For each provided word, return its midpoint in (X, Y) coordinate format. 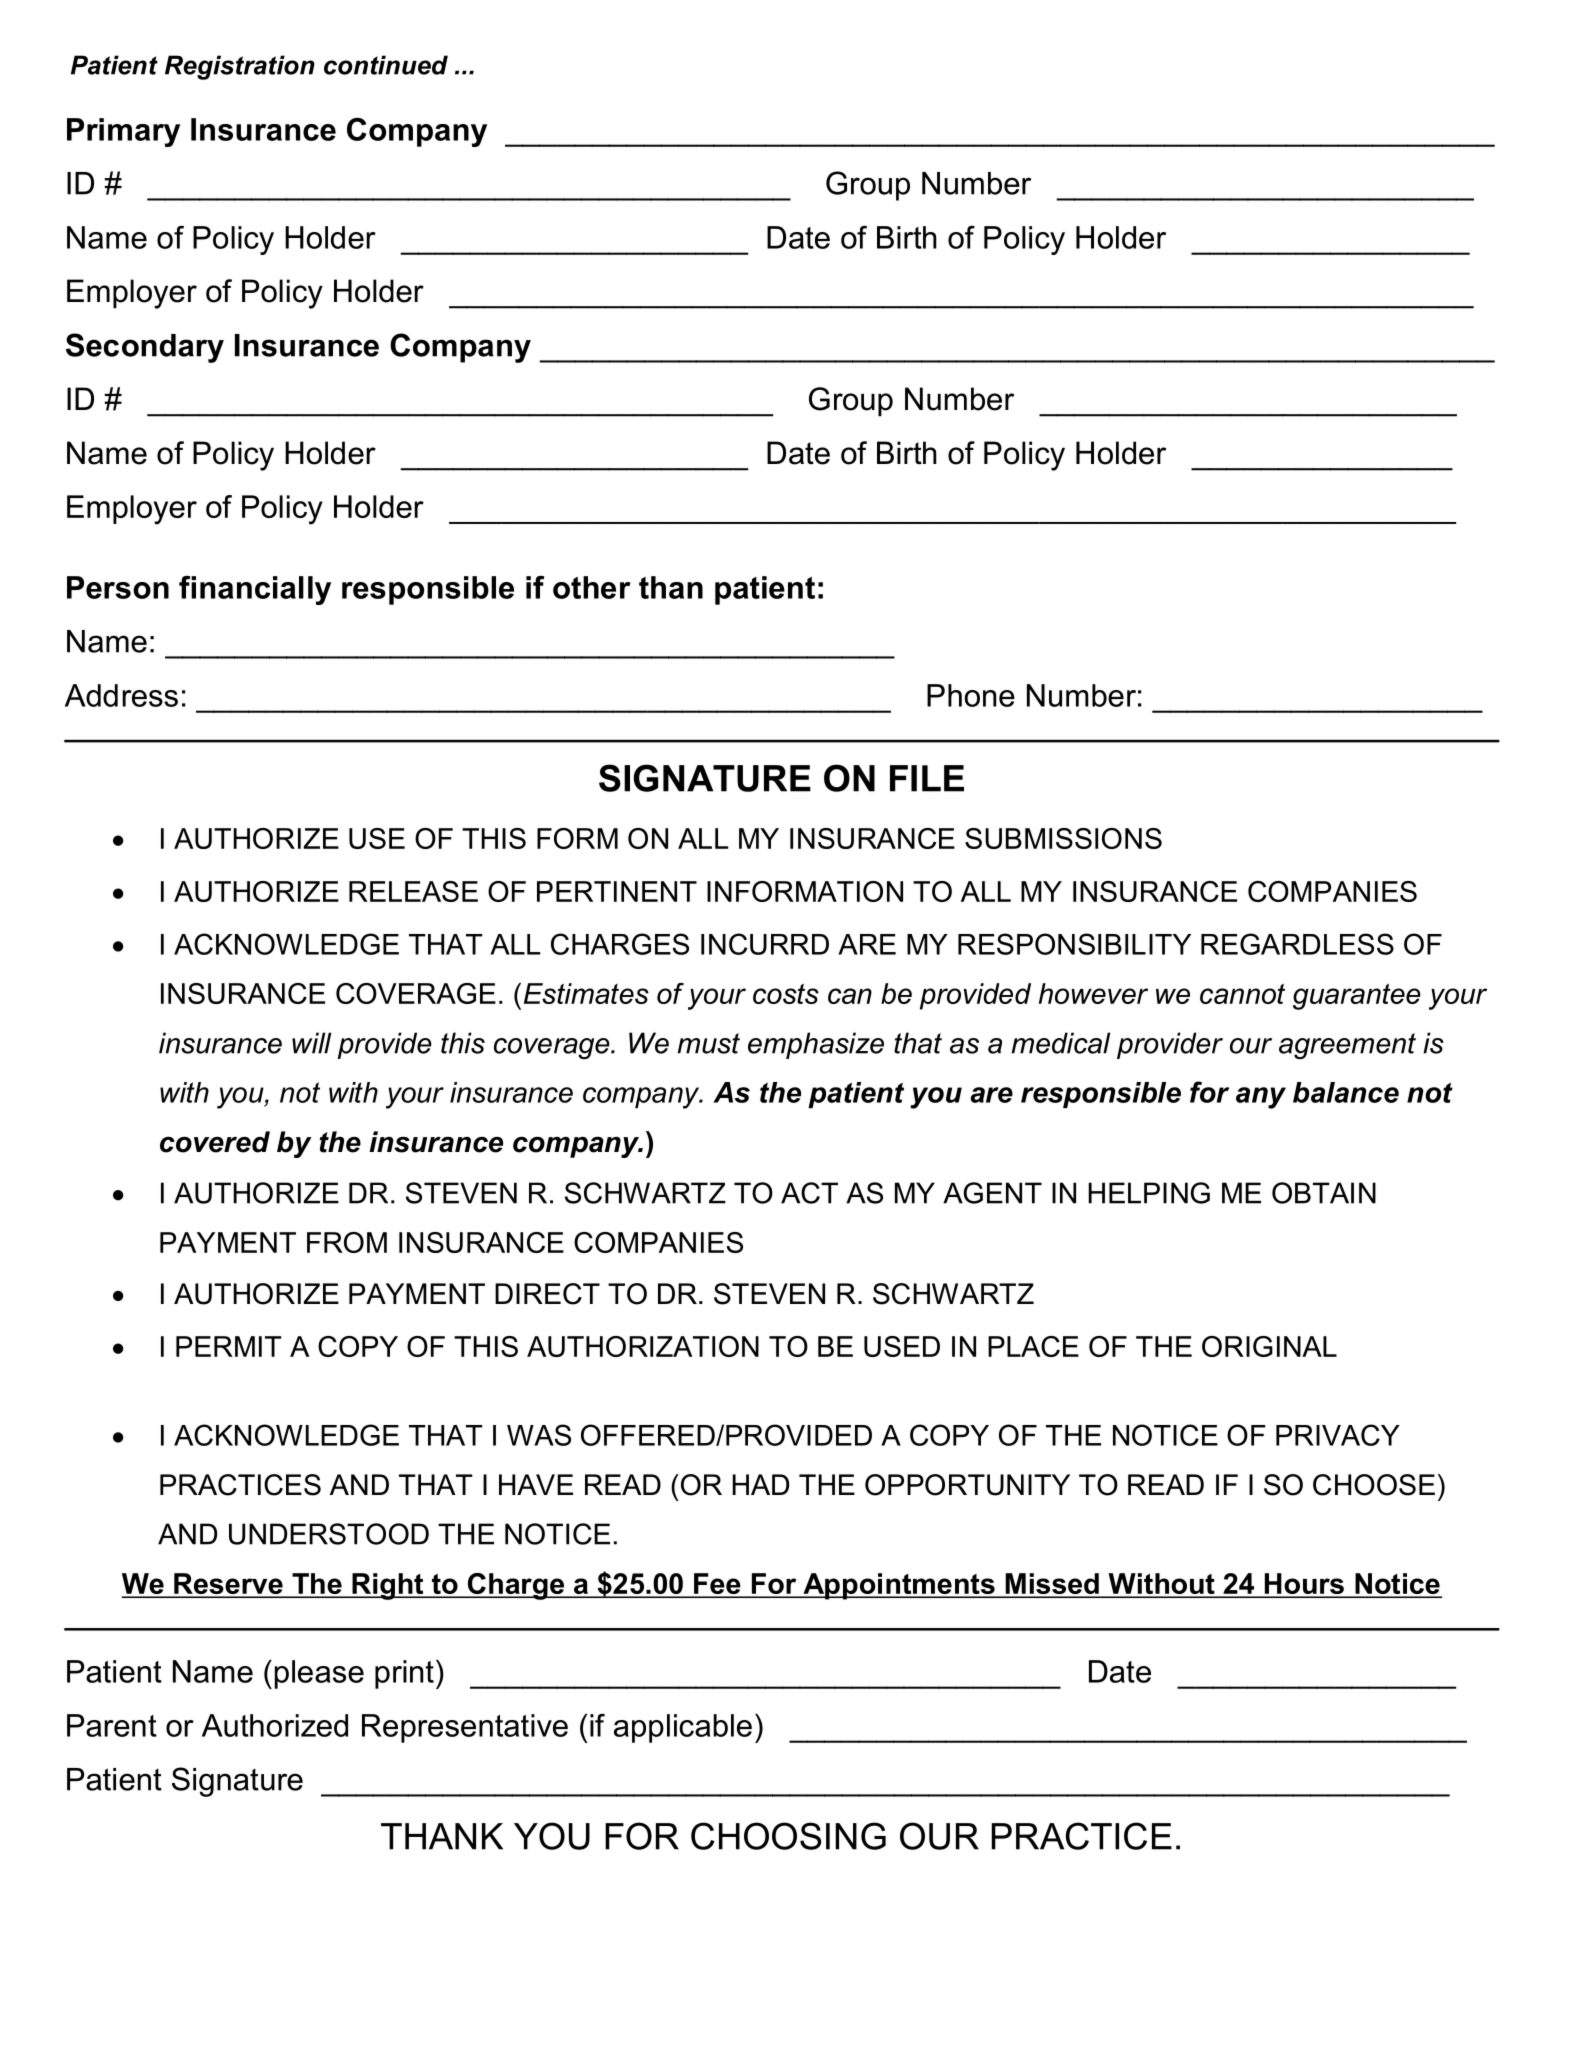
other (592, 587)
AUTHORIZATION (643, 1346)
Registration (240, 67)
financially (255, 590)
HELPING (1149, 1193)
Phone (971, 695)
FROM (347, 1242)
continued (386, 65)
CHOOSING (788, 1836)
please (319, 1674)
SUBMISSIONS (1063, 838)
